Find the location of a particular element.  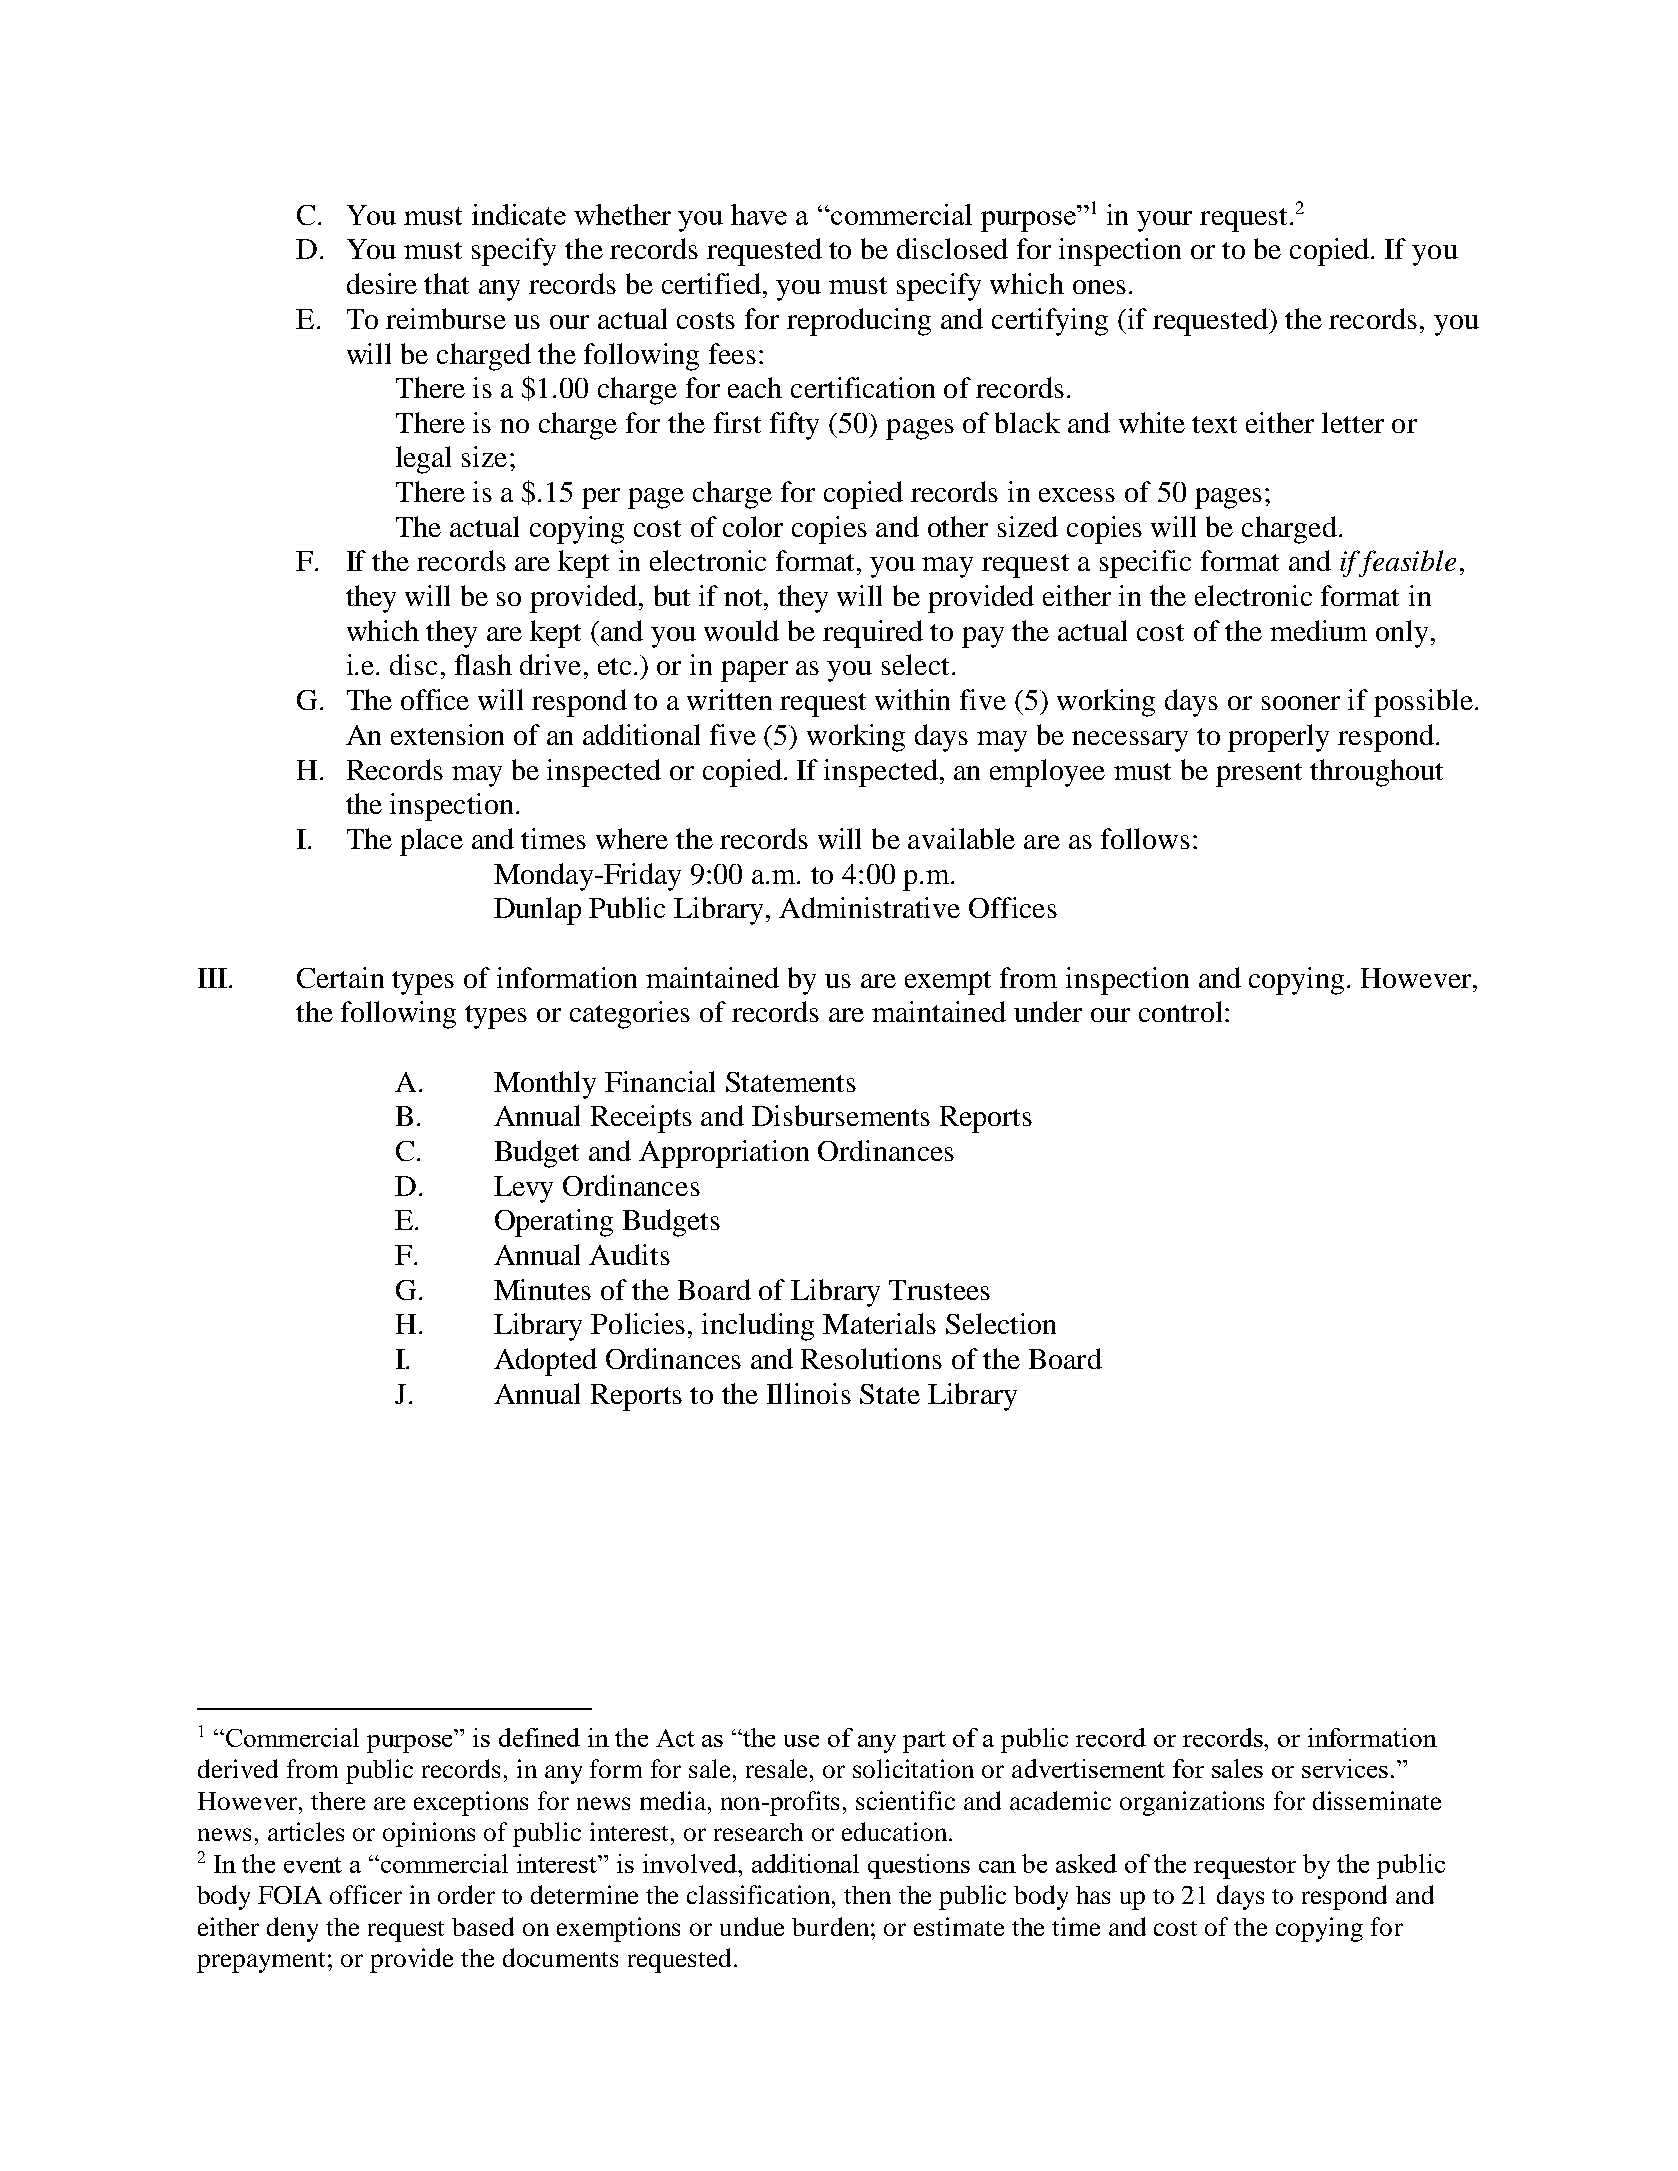

services is located at coordinates (1345, 1768).
